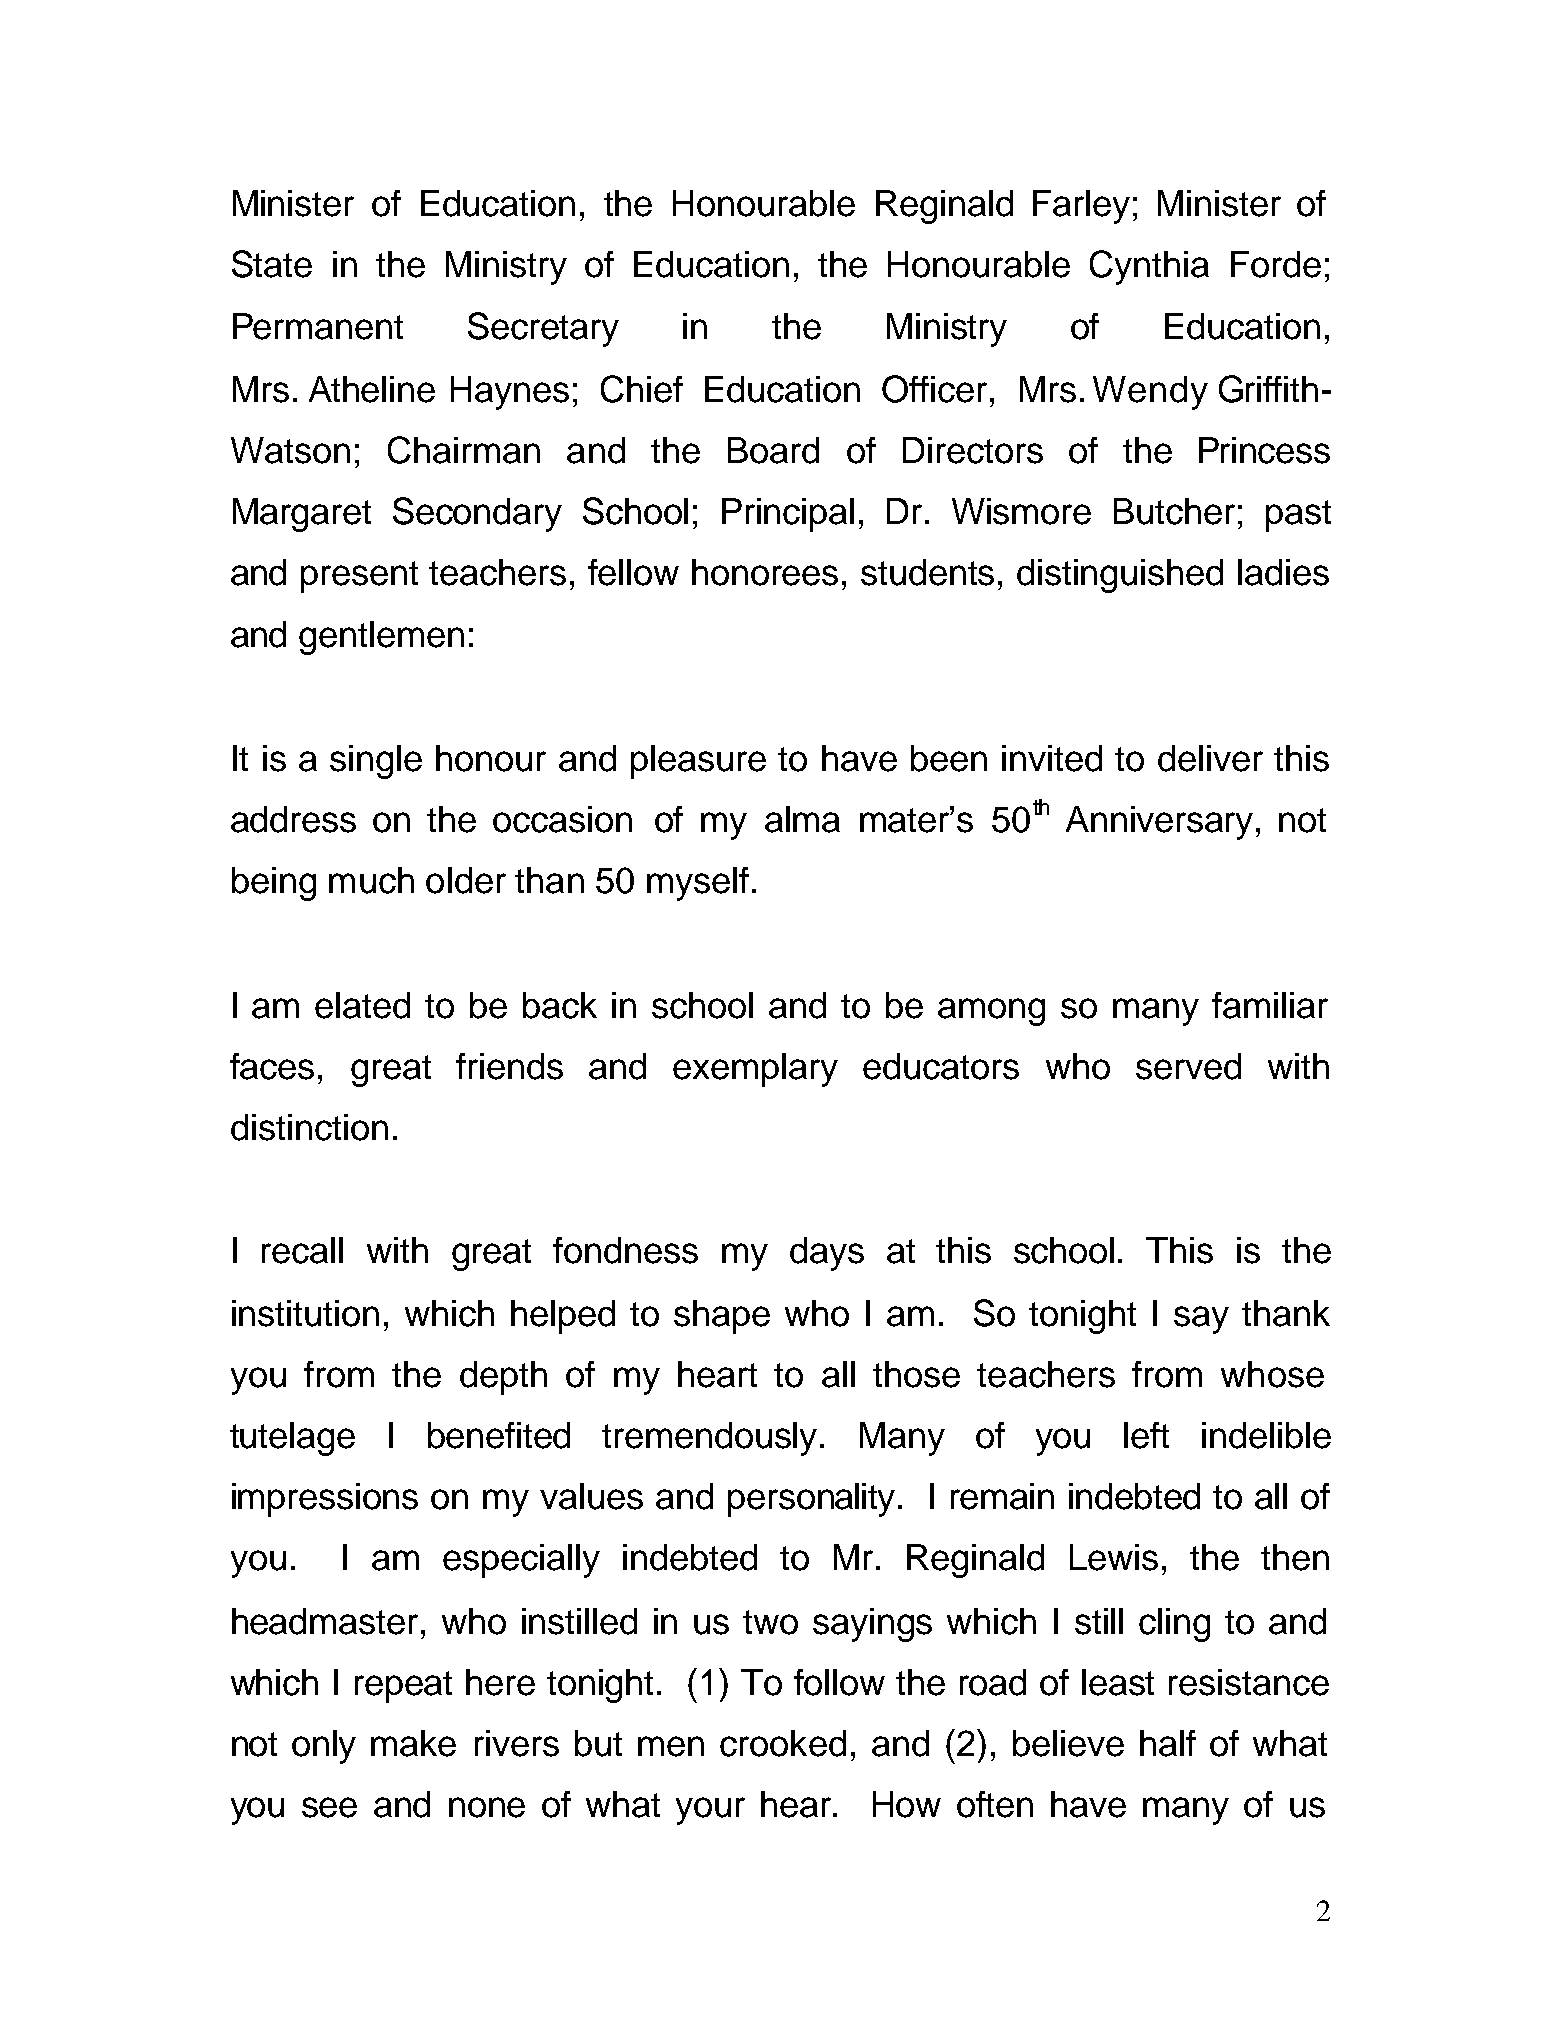 This document has width=1561, height=2020. I want to click on Principal, so click(788, 515).
